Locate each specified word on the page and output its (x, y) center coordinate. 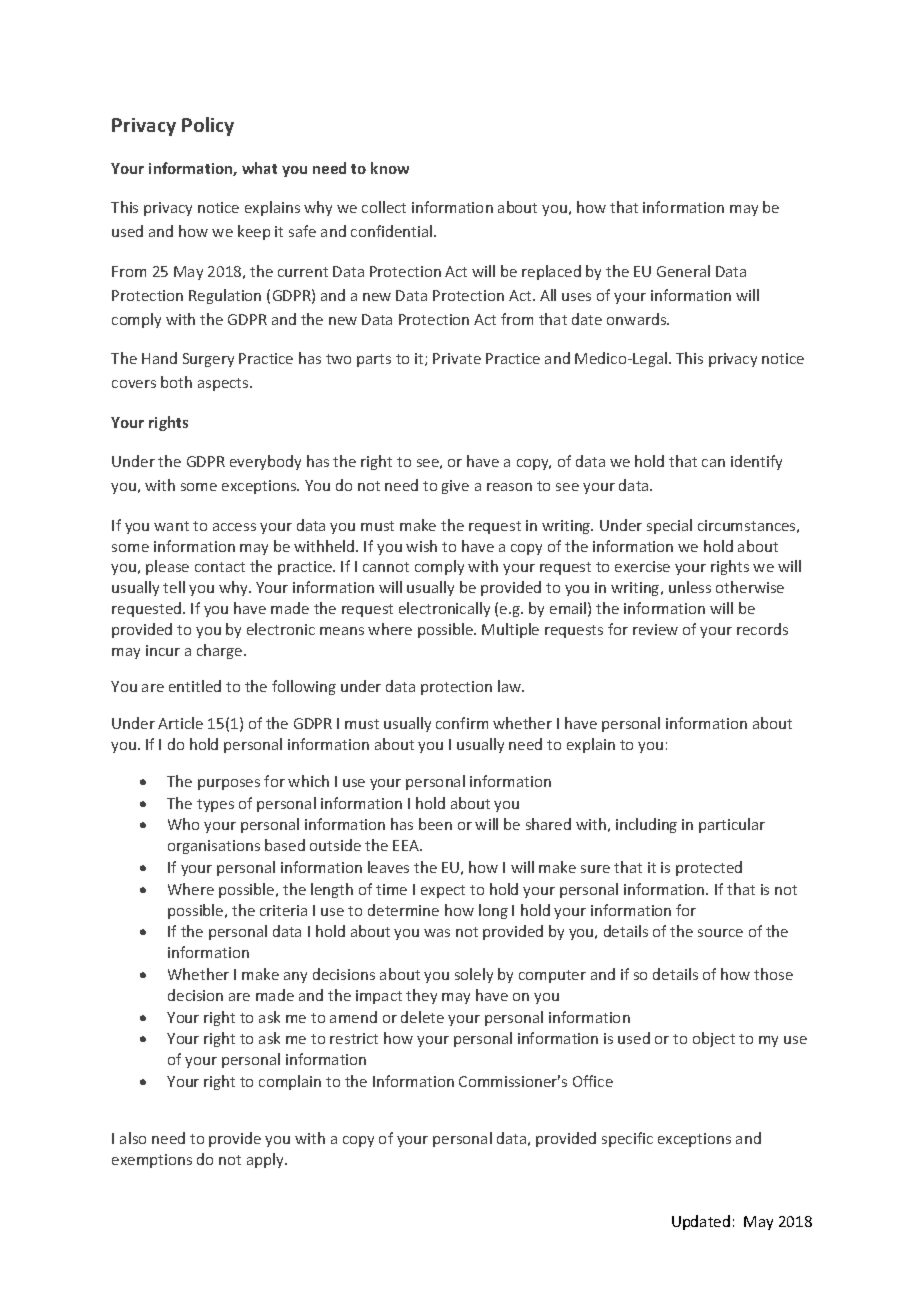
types (215, 805)
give (455, 487)
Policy (208, 126)
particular (732, 825)
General (683, 271)
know (390, 168)
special (669, 526)
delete (422, 1017)
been (435, 824)
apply (266, 1160)
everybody (265, 462)
